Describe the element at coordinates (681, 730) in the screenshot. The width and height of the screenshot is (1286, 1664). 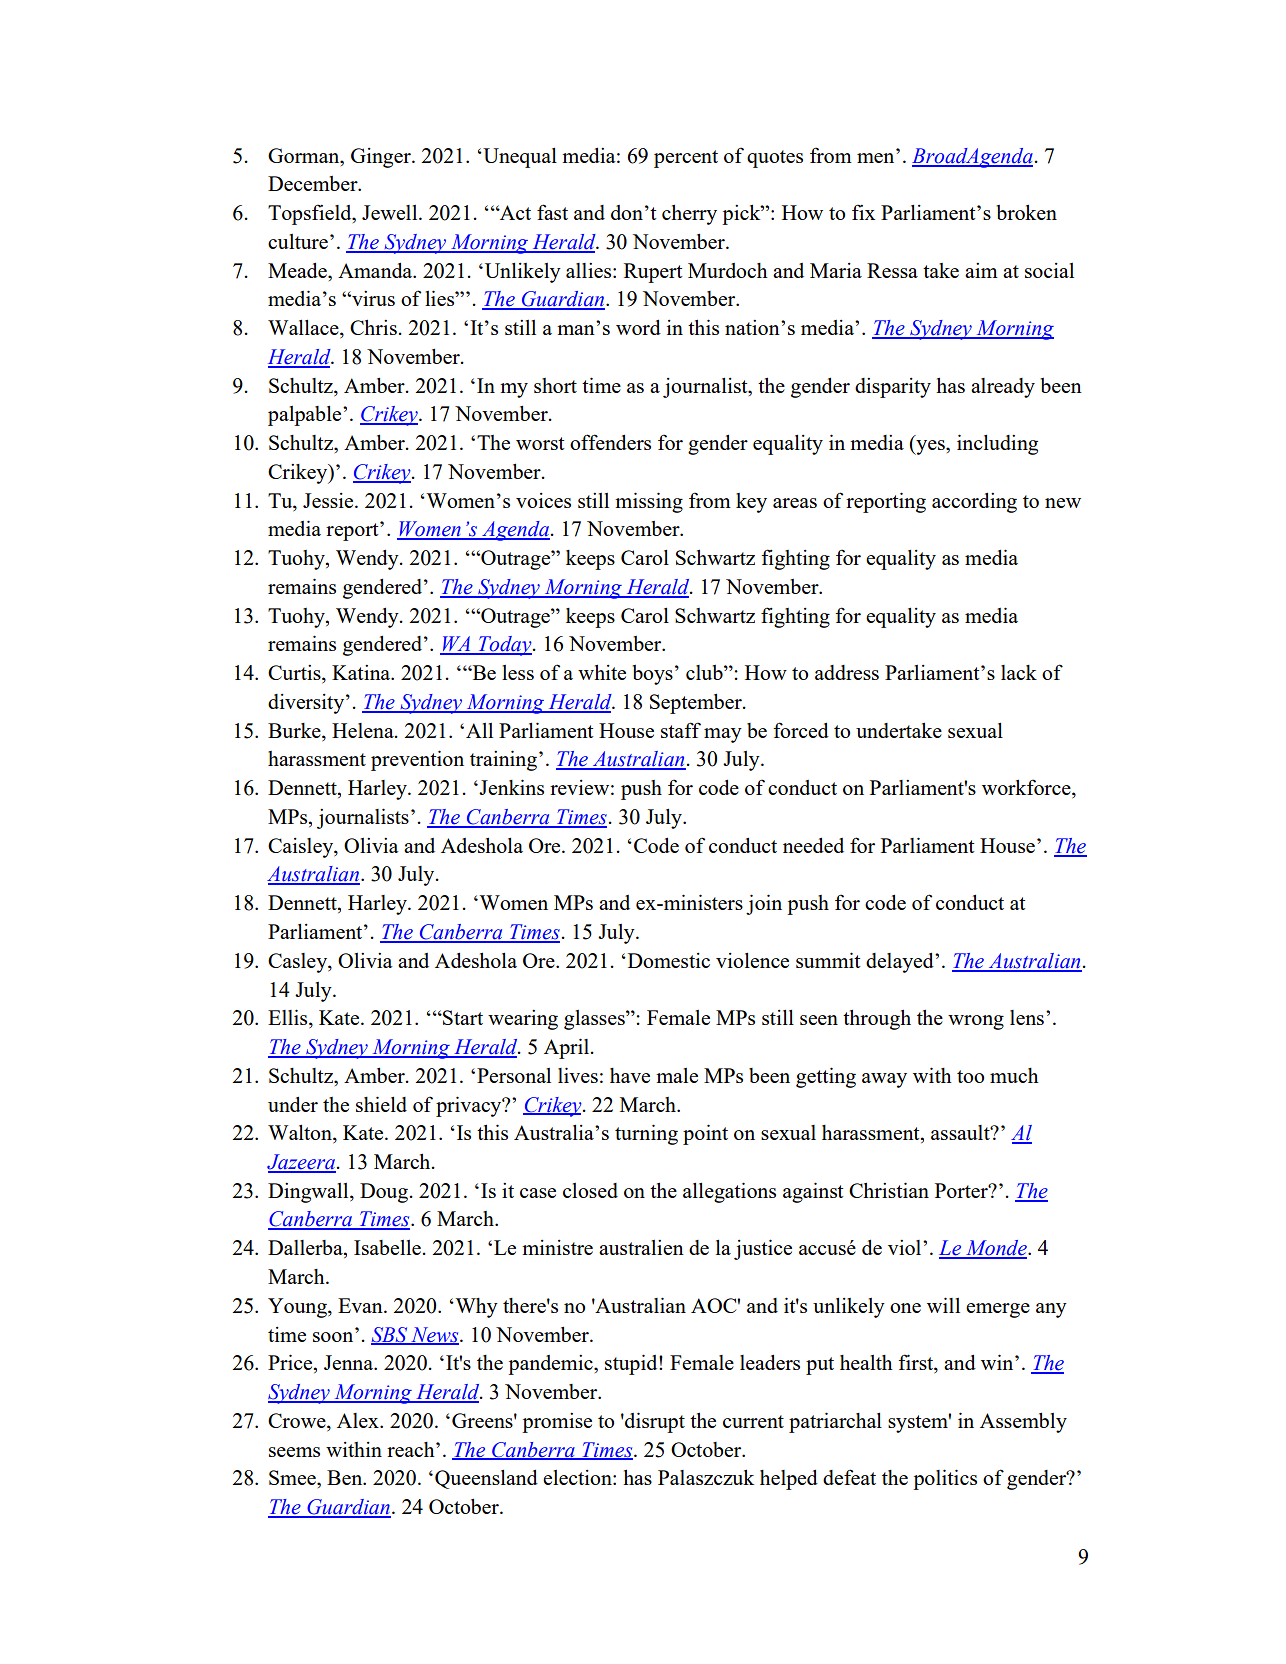
I see `staff` at that location.
